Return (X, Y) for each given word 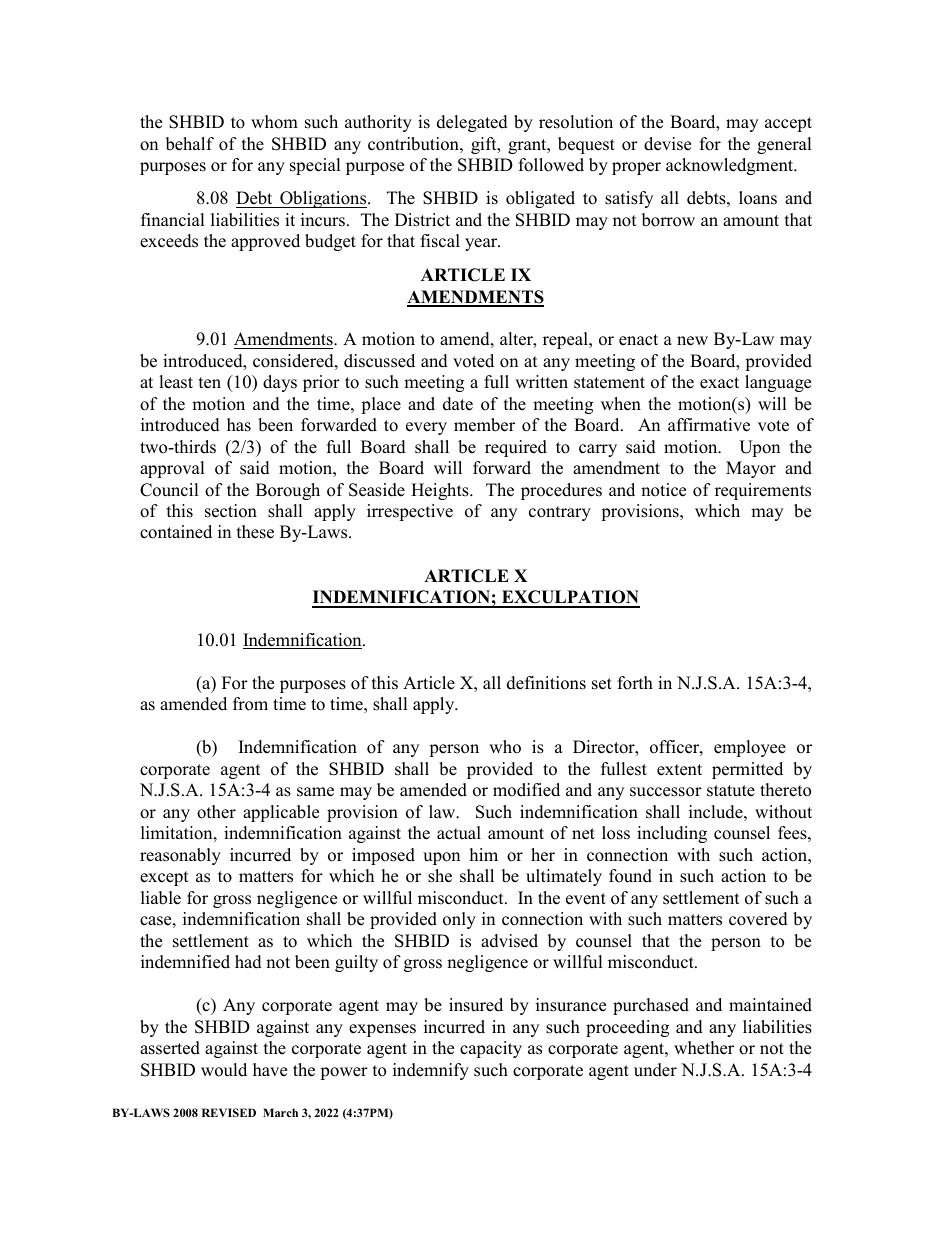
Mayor (751, 469)
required (516, 448)
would (224, 1070)
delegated (472, 123)
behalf (190, 144)
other (216, 812)
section (231, 511)
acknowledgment (731, 166)
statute (731, 791)
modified (526, 790)
